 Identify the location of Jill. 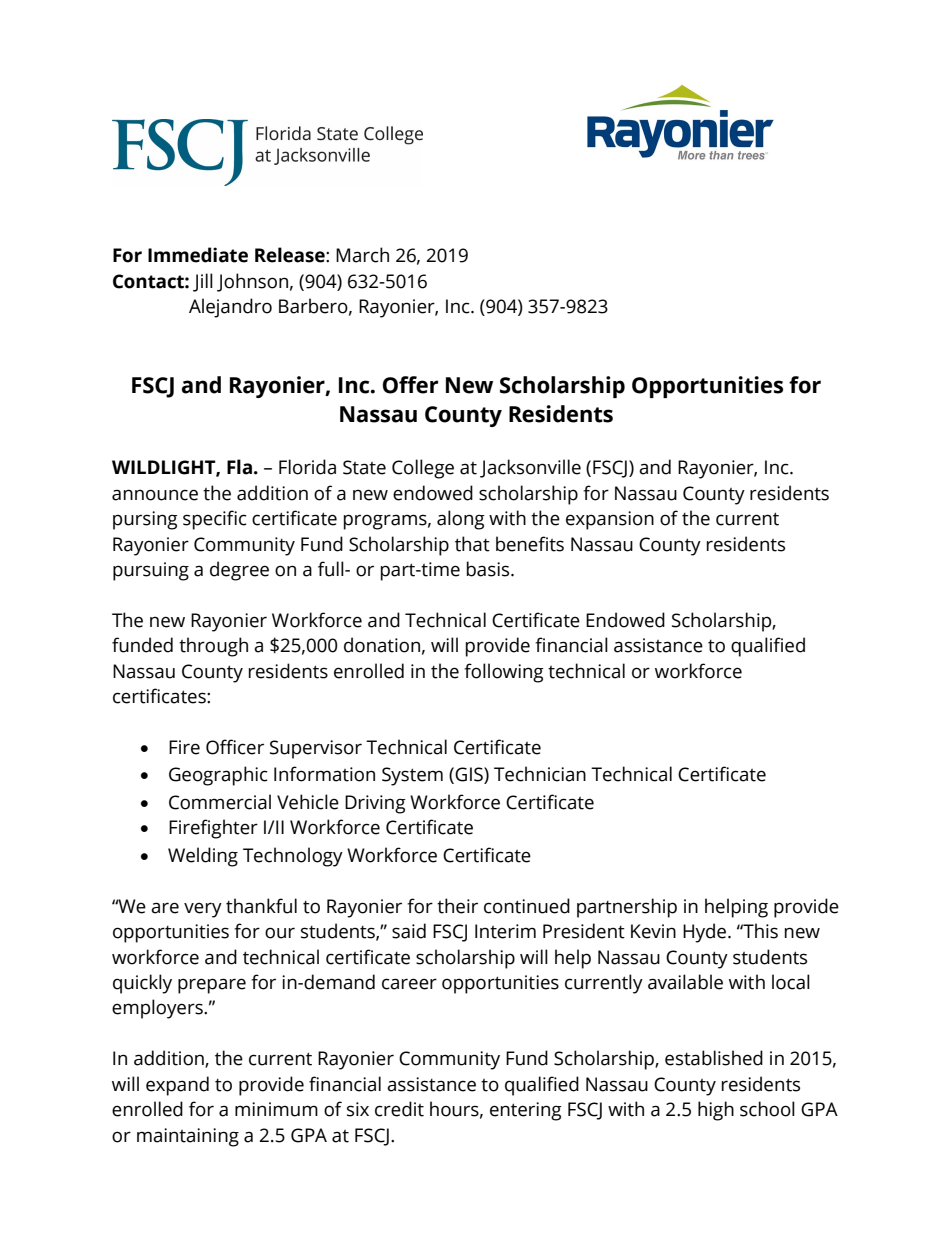
(203, 282).
